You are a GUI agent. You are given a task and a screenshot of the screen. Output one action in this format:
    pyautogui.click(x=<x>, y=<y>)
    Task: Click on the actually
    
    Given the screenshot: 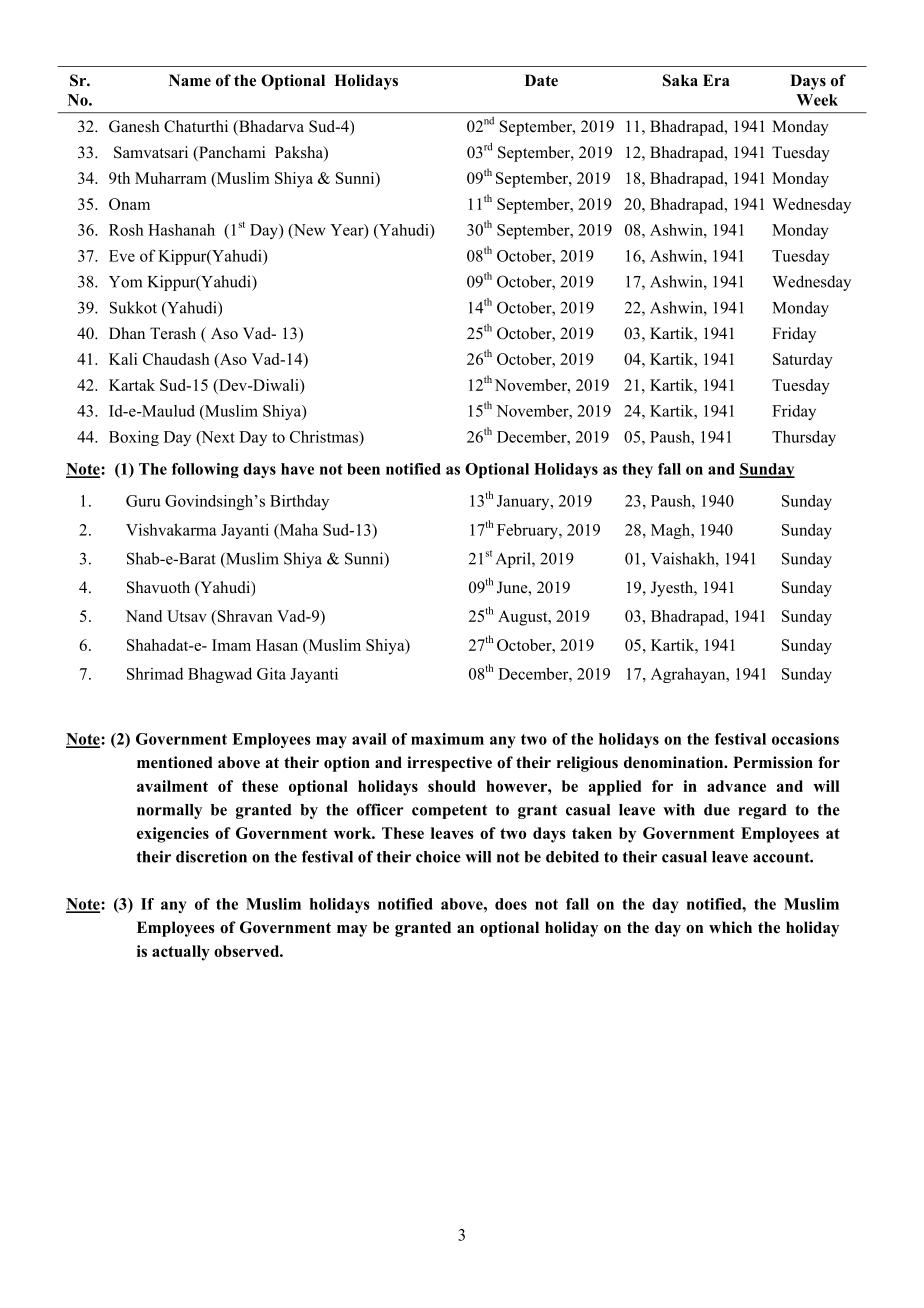 What is the action you would take?
    pyautogui.click(x=181, y=953)
